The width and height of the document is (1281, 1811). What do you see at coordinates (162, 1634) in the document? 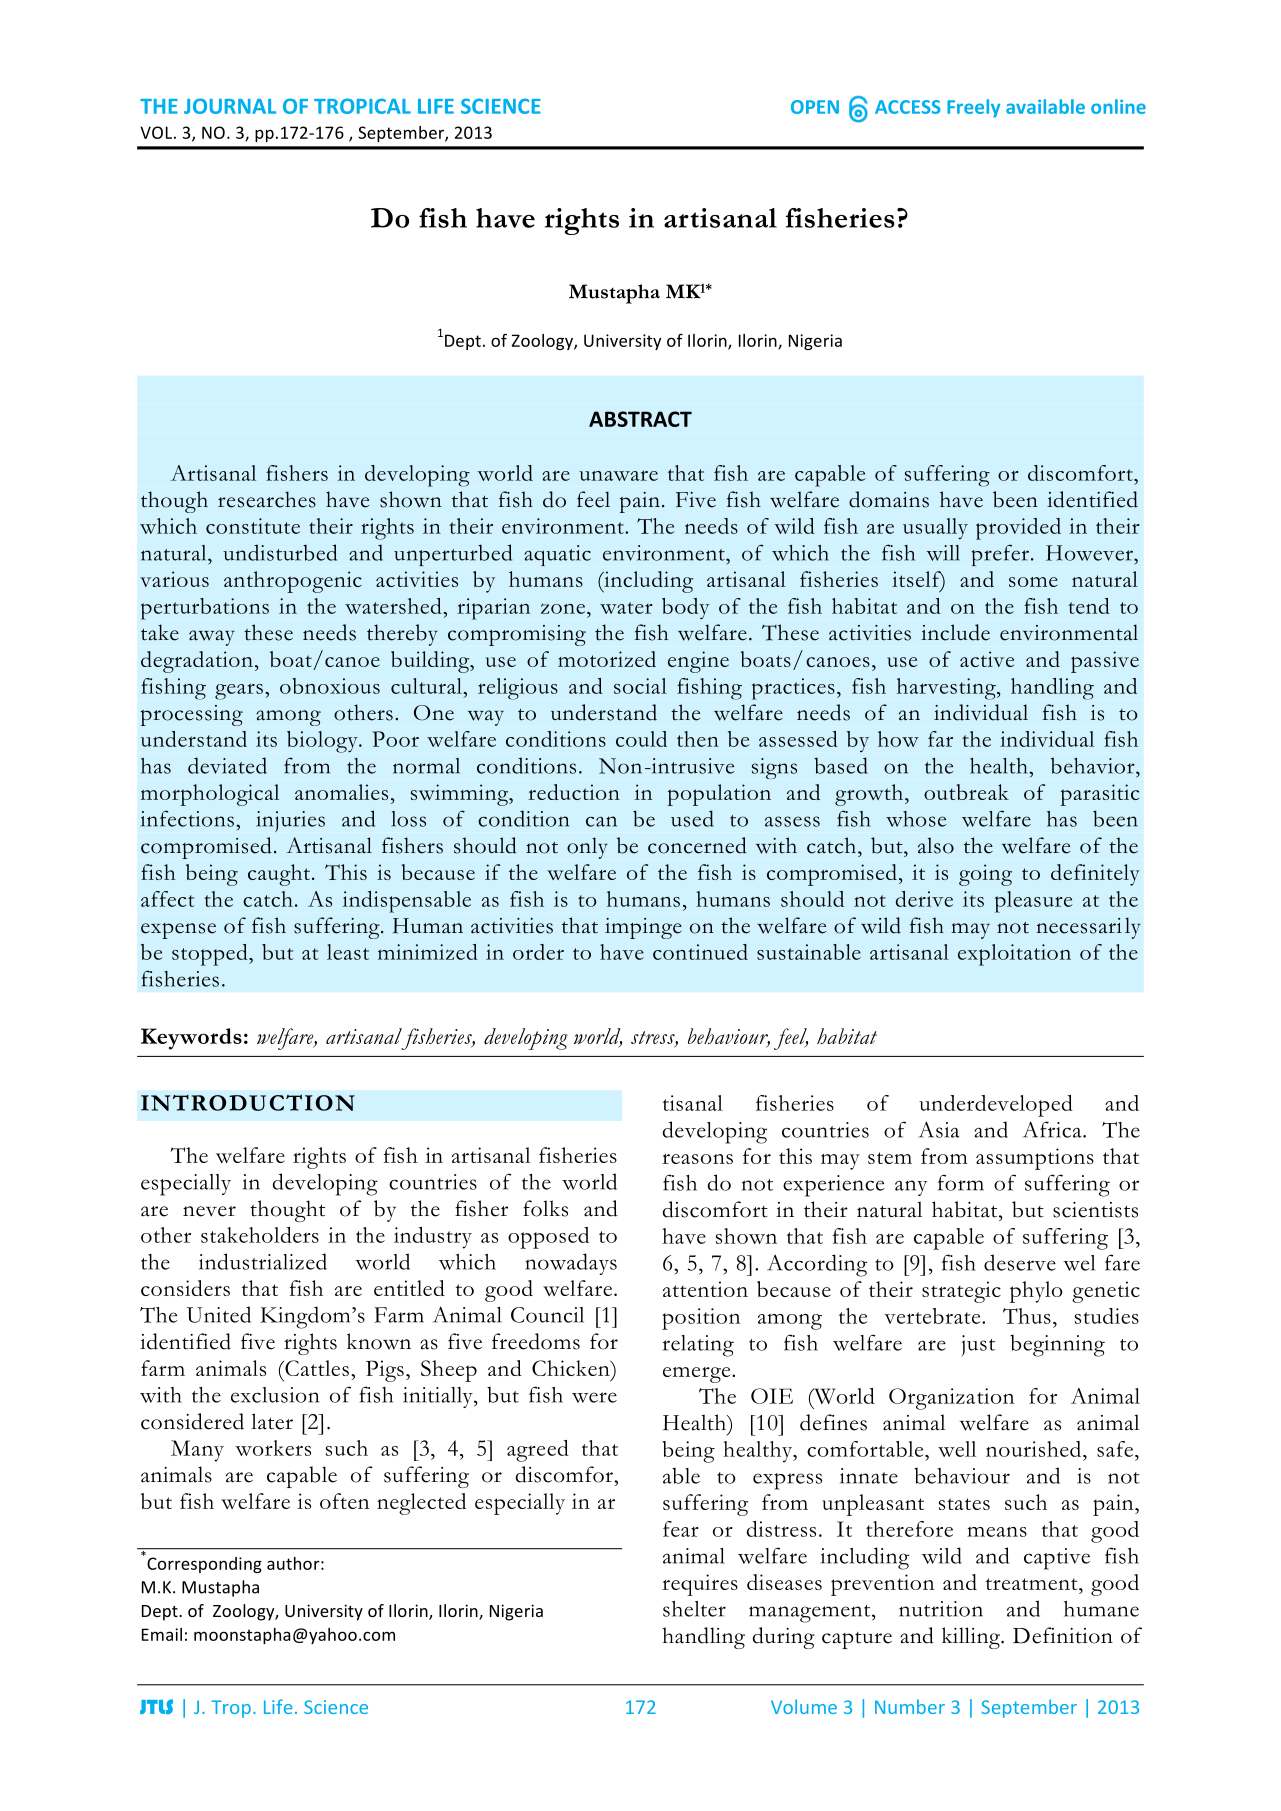
I see `Email` at bounding box center [162, 1634].
